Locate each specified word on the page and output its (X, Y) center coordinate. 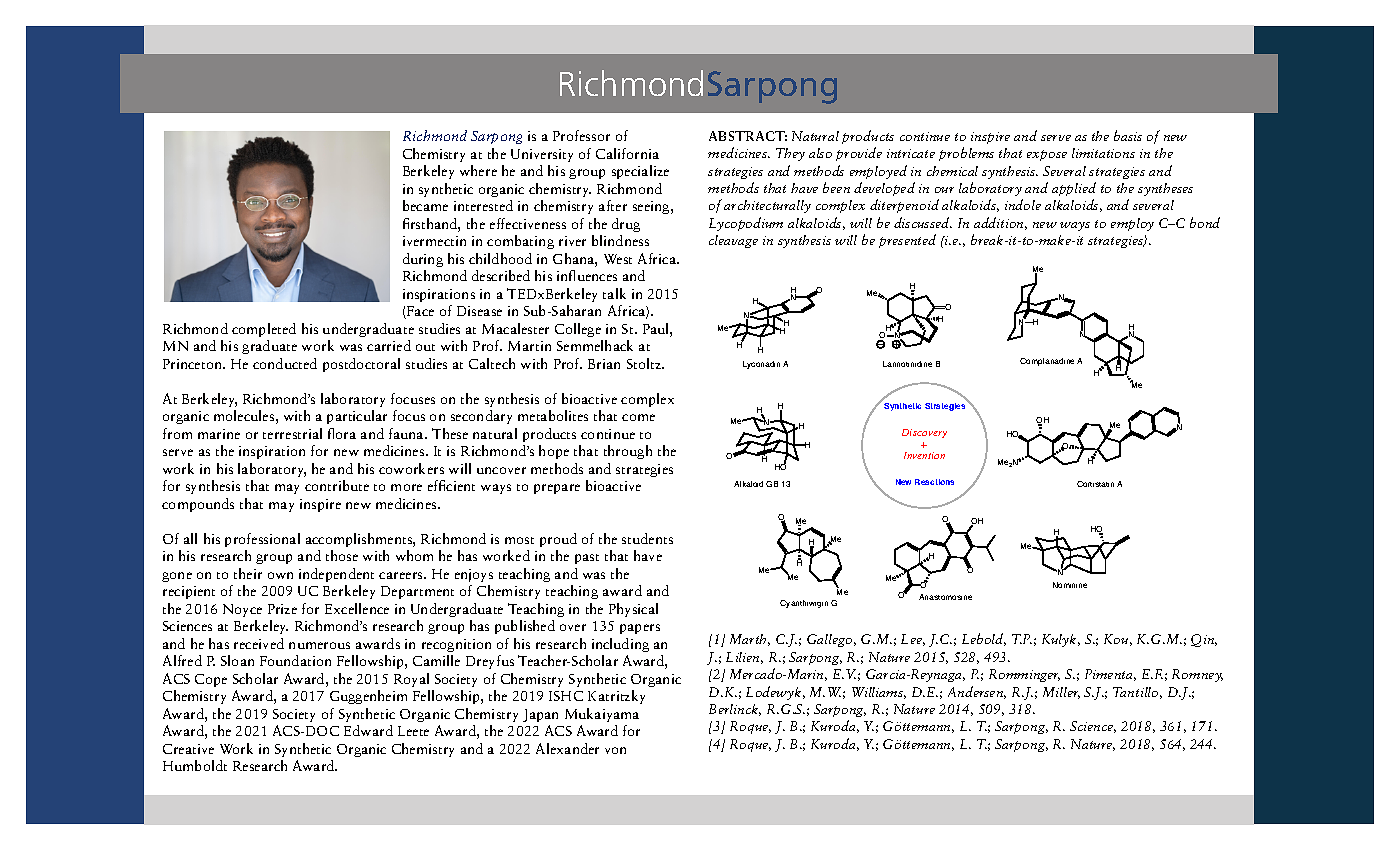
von (615, 750)
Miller (1061, 693)
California (627, 153)
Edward (368, 730)
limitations (1103, 153)
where (478, 170)
